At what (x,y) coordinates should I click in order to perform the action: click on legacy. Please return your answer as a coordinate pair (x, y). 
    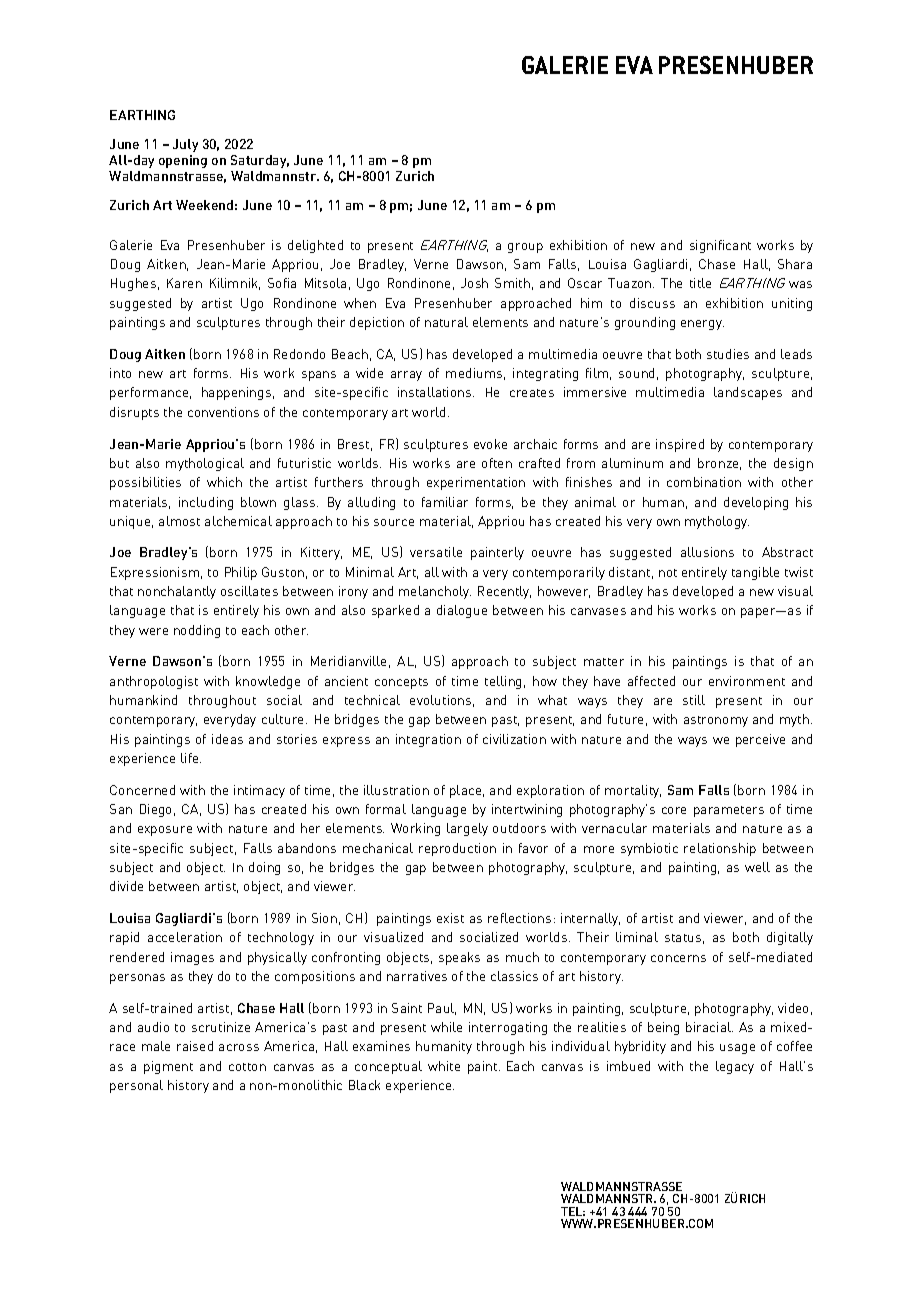
    Looking at the image, I should click on (735, 1067).
